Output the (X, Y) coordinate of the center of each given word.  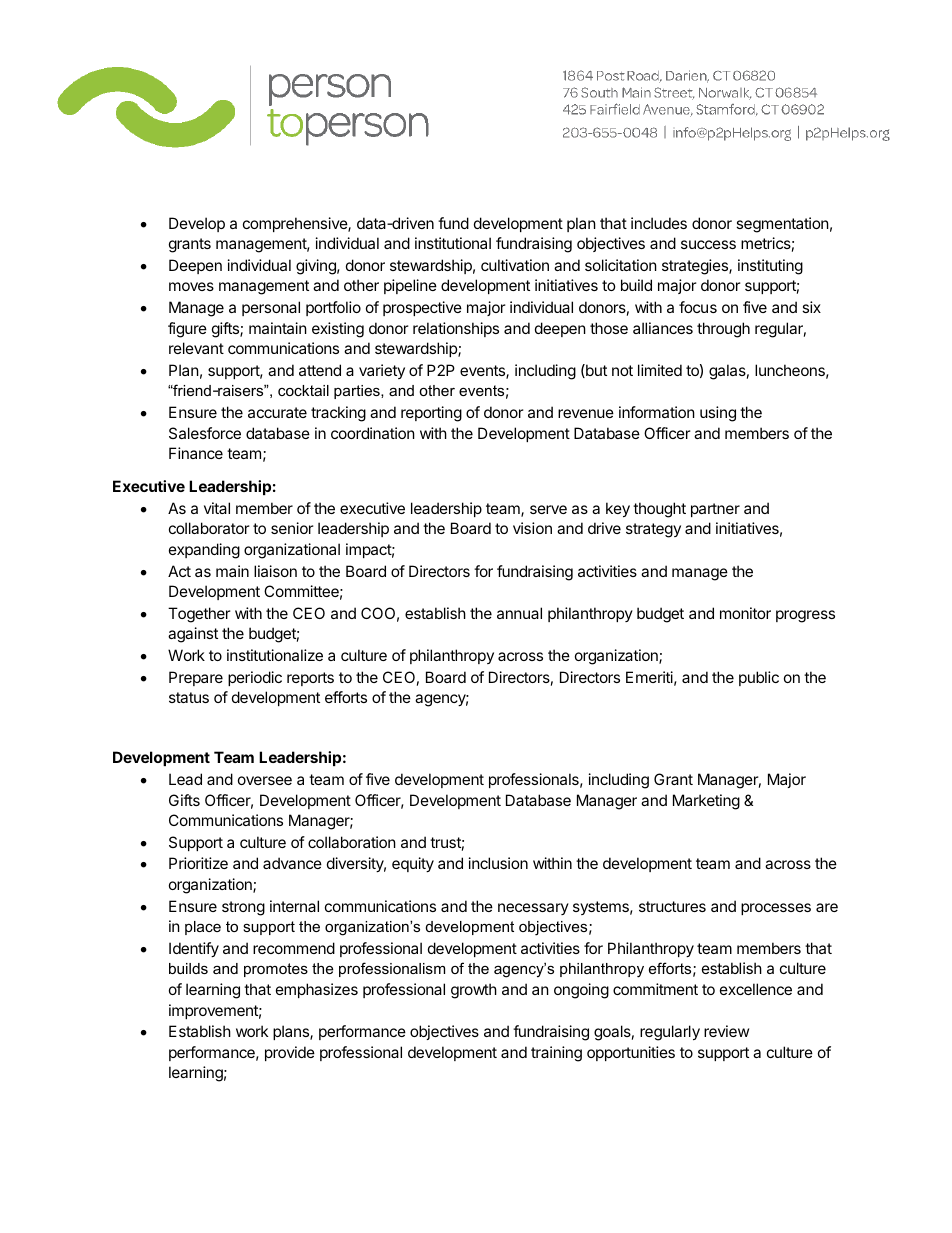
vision (532, 528)
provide (290, 1053)
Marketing (706, 802)
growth (474, 991)
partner (715, 510)
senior (292, 528)
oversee (265, 780)
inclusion (498, 863)
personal (271, 308)
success (708, 244)
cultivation (515, 265)
